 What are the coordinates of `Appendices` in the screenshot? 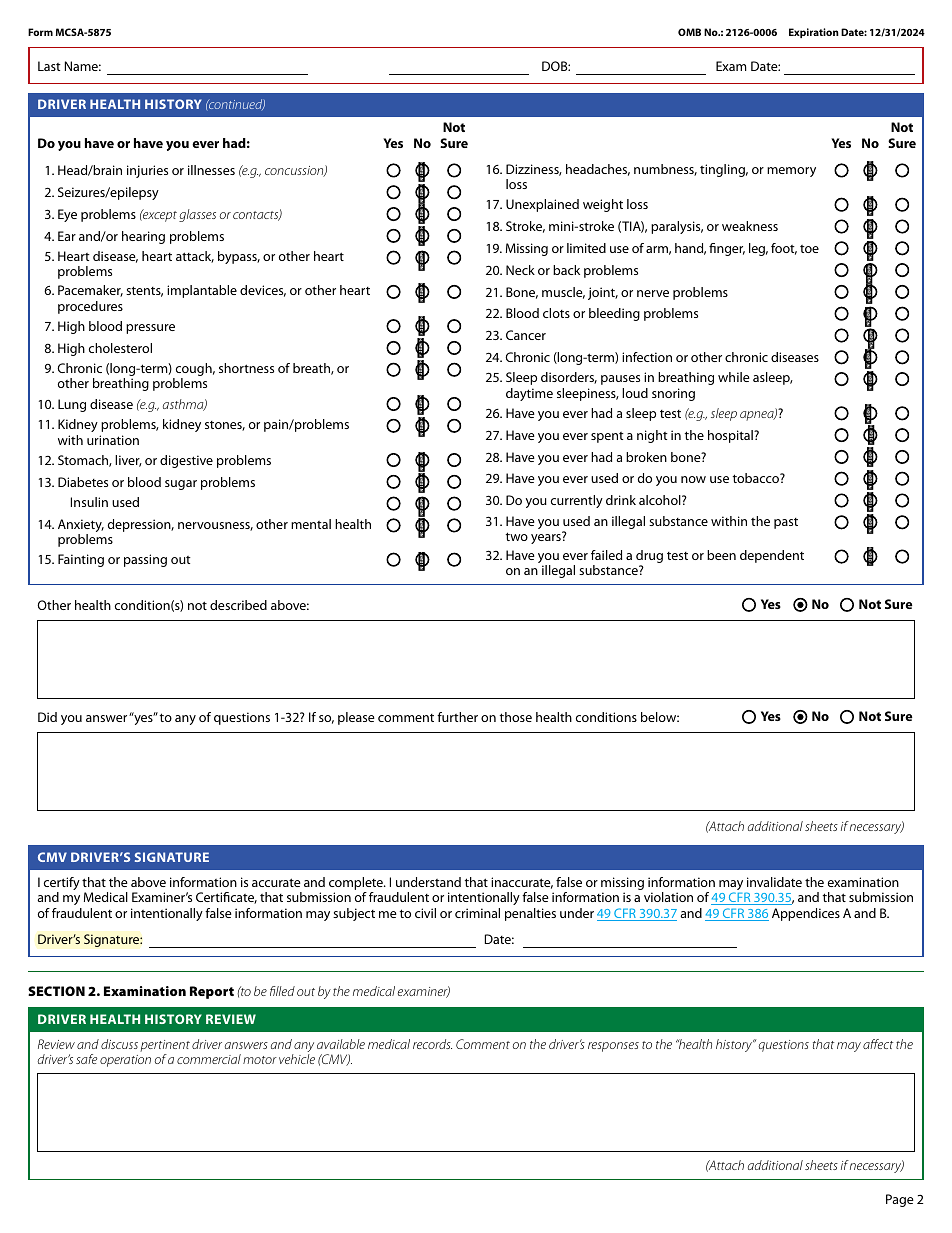 It's located at (806, 914).
